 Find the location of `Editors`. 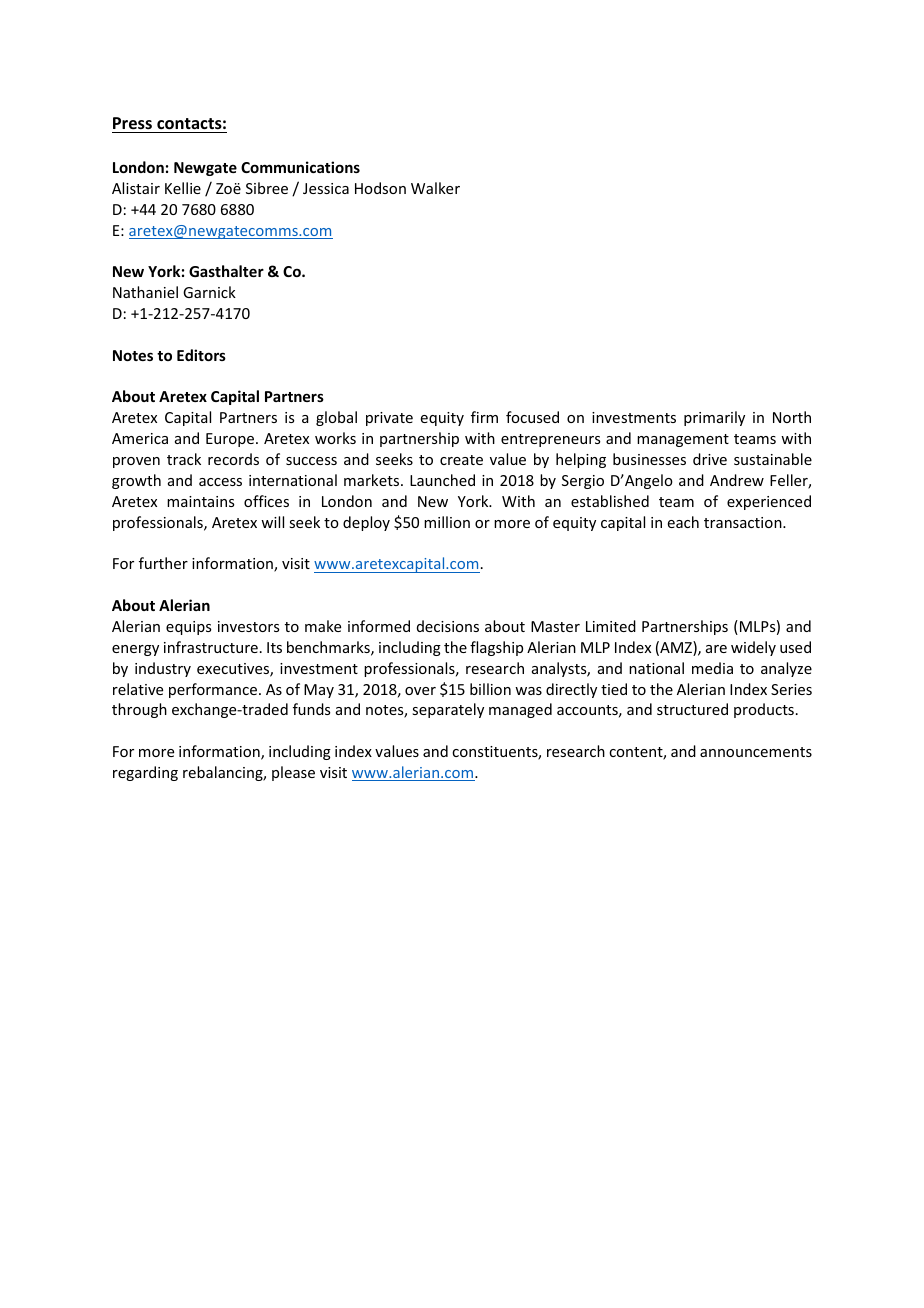

Editors is located at coordinates (201, 355).
